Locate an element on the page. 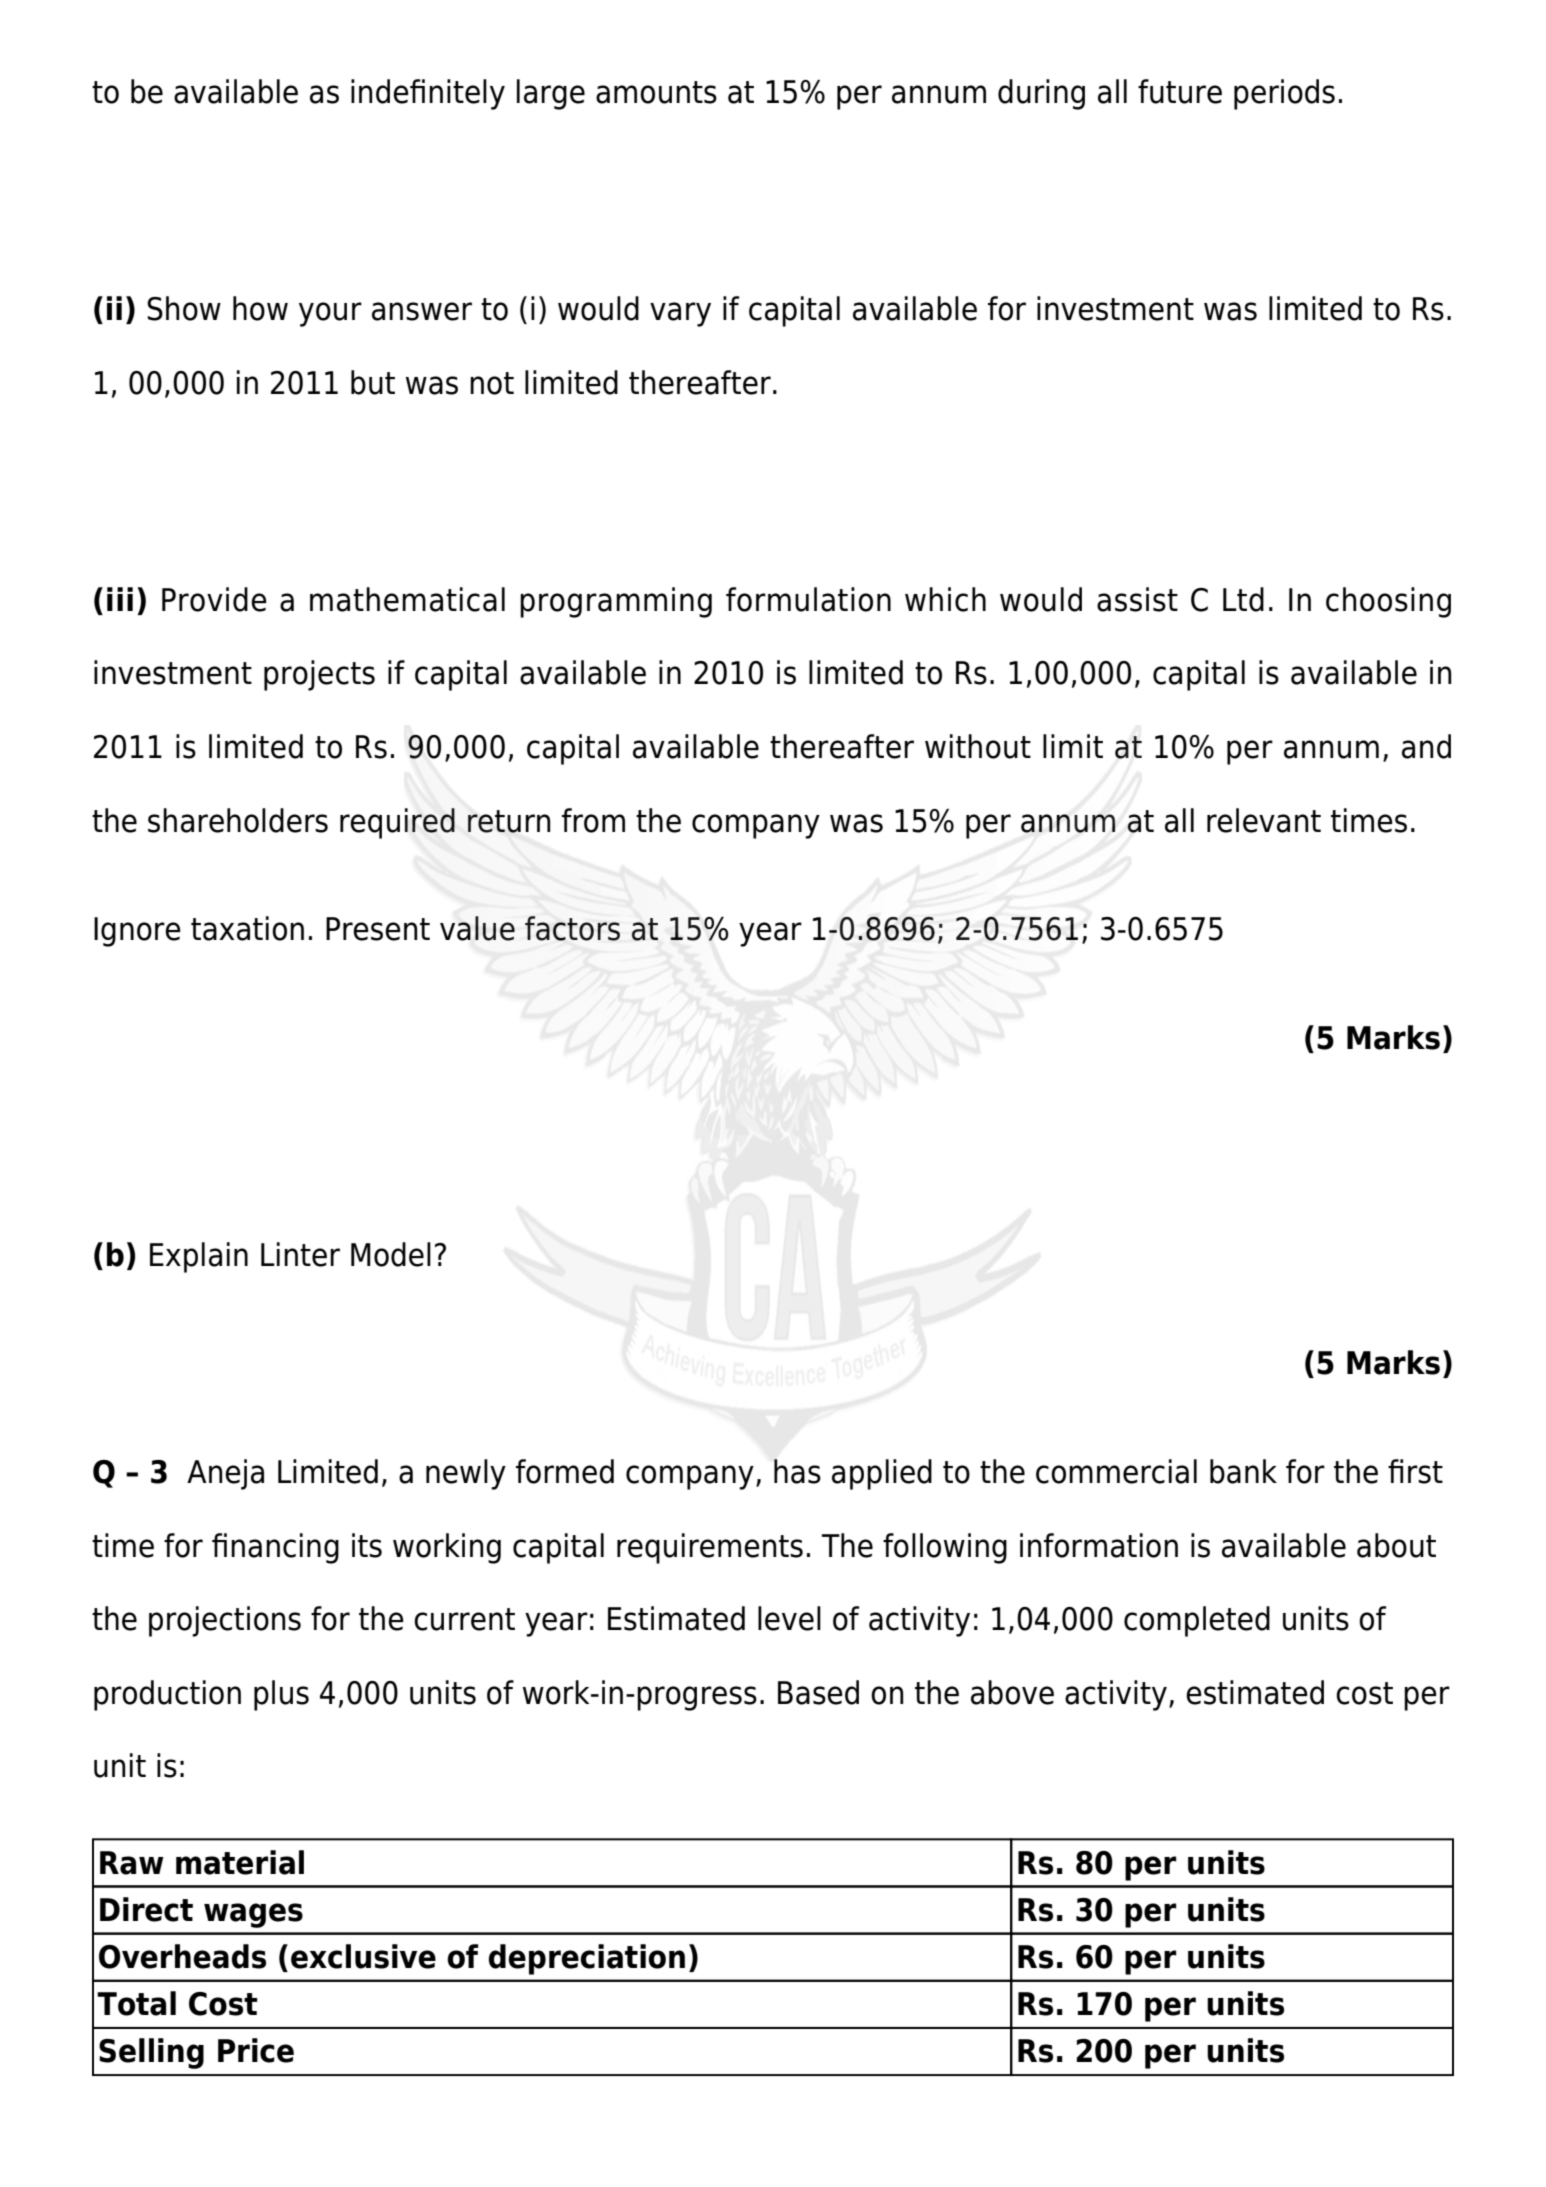 The width and height of the document is (1546, 2187). relevant is located at coordinates (1264, 820).
